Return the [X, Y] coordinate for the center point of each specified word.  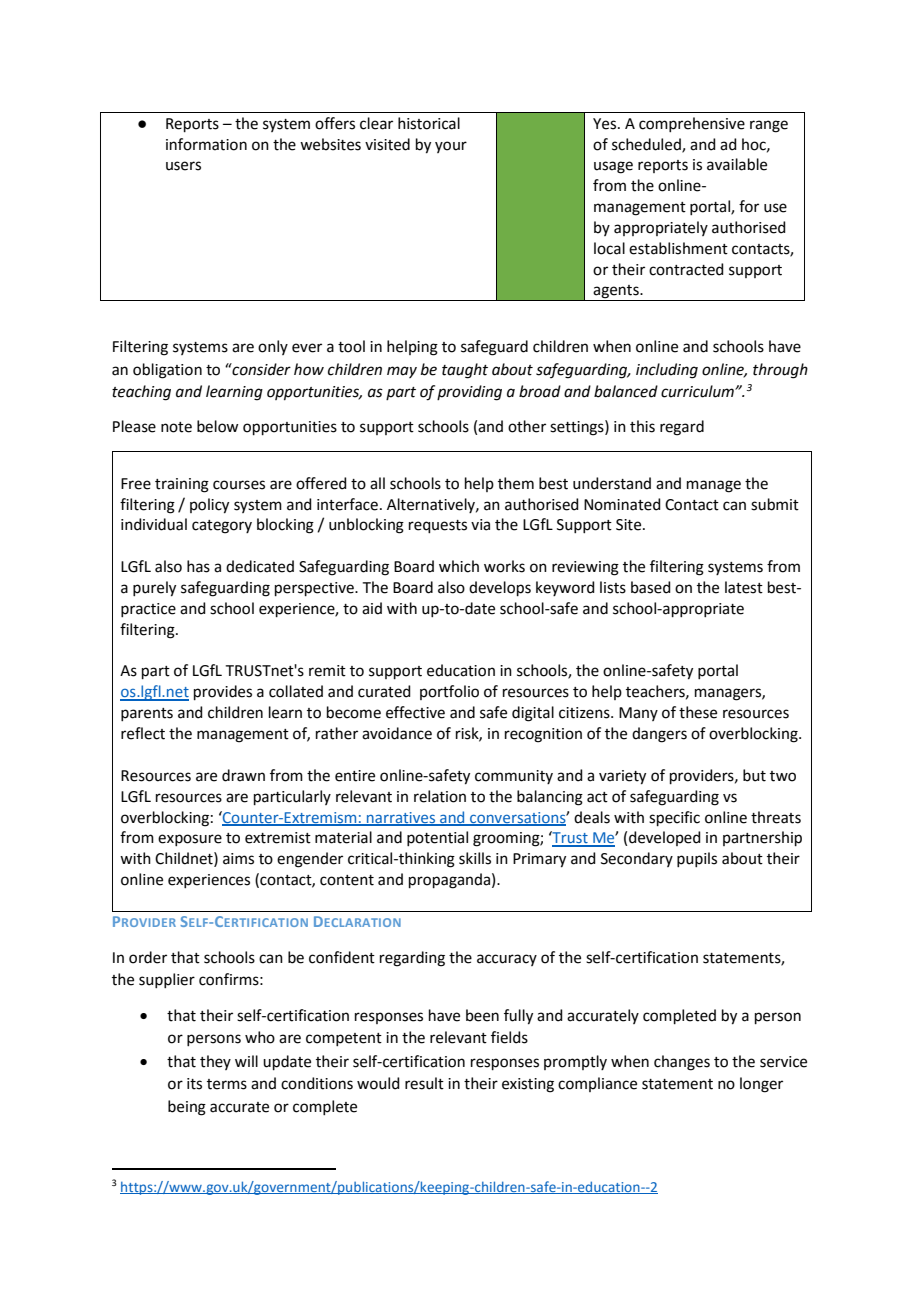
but [754, 775]
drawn [243, 775]
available [737, 164]
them [516, 483]
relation [440, 796]
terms [227, 1084]
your [451, 147]
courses [239, 485]
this [642, 426]
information [206, 144]
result [424, 1083]
